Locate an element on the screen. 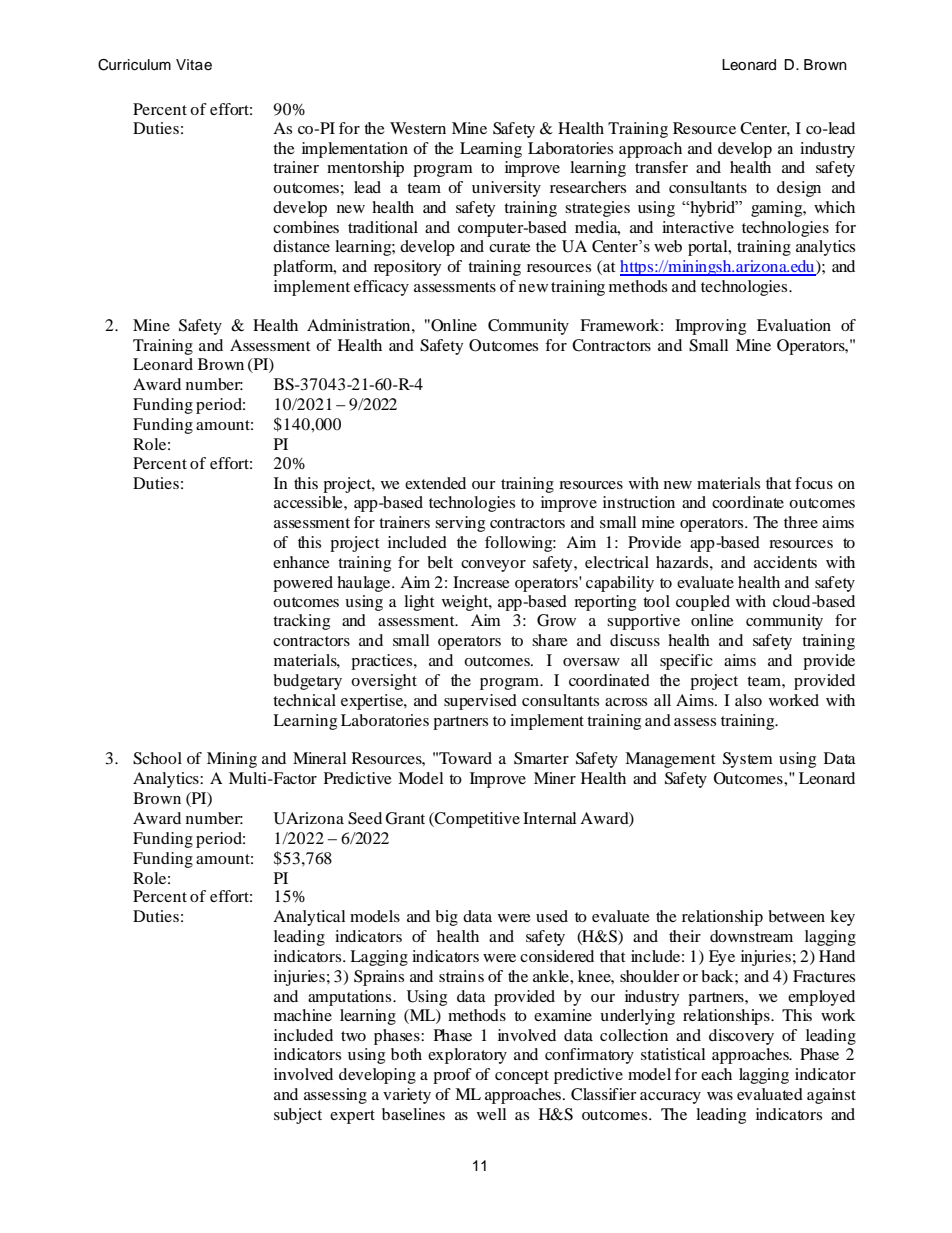 The image size is (952, 1233). accidents is located at coordinates (785, 562).
